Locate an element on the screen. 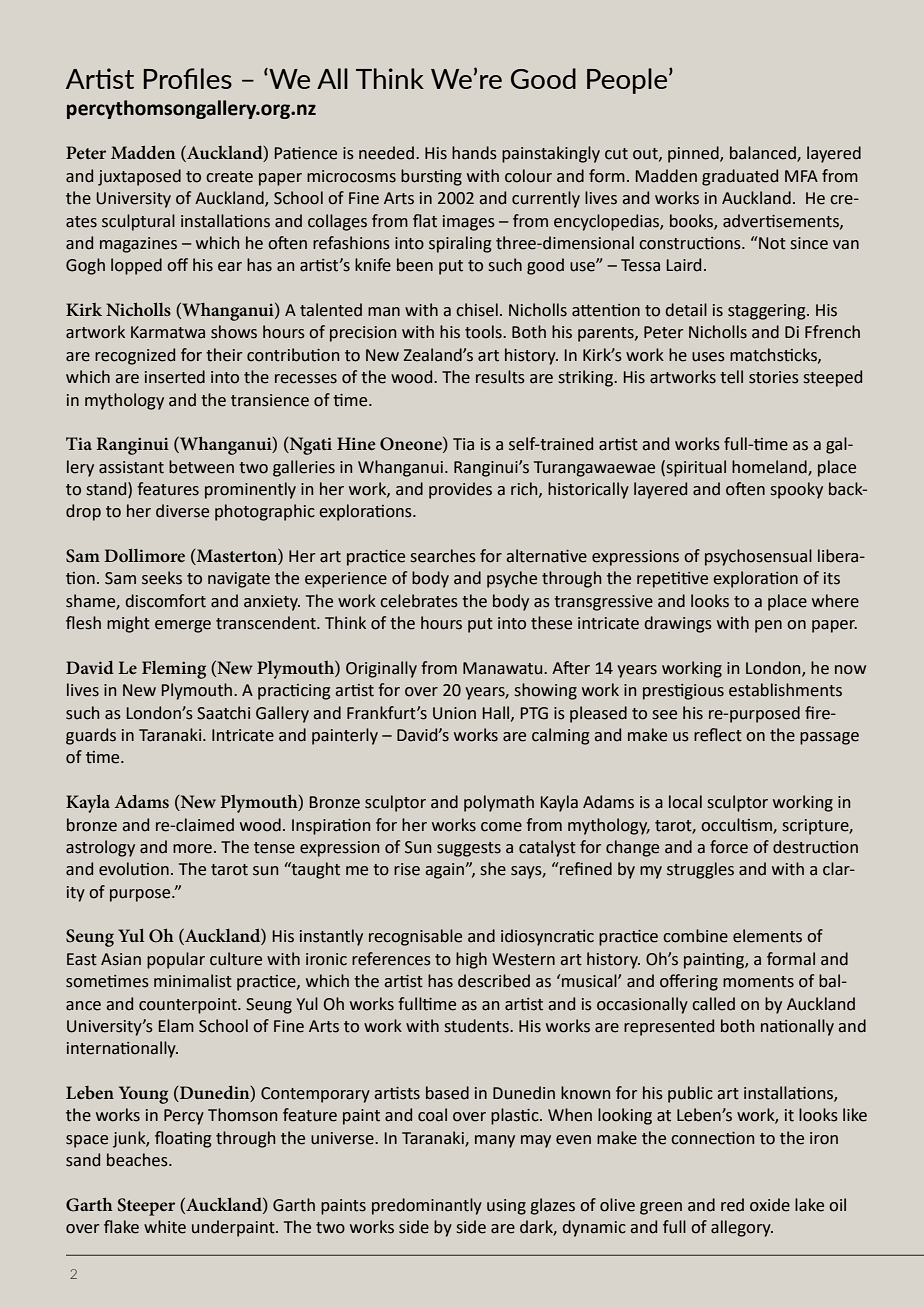  Union is located at coordinates (454, 713).
